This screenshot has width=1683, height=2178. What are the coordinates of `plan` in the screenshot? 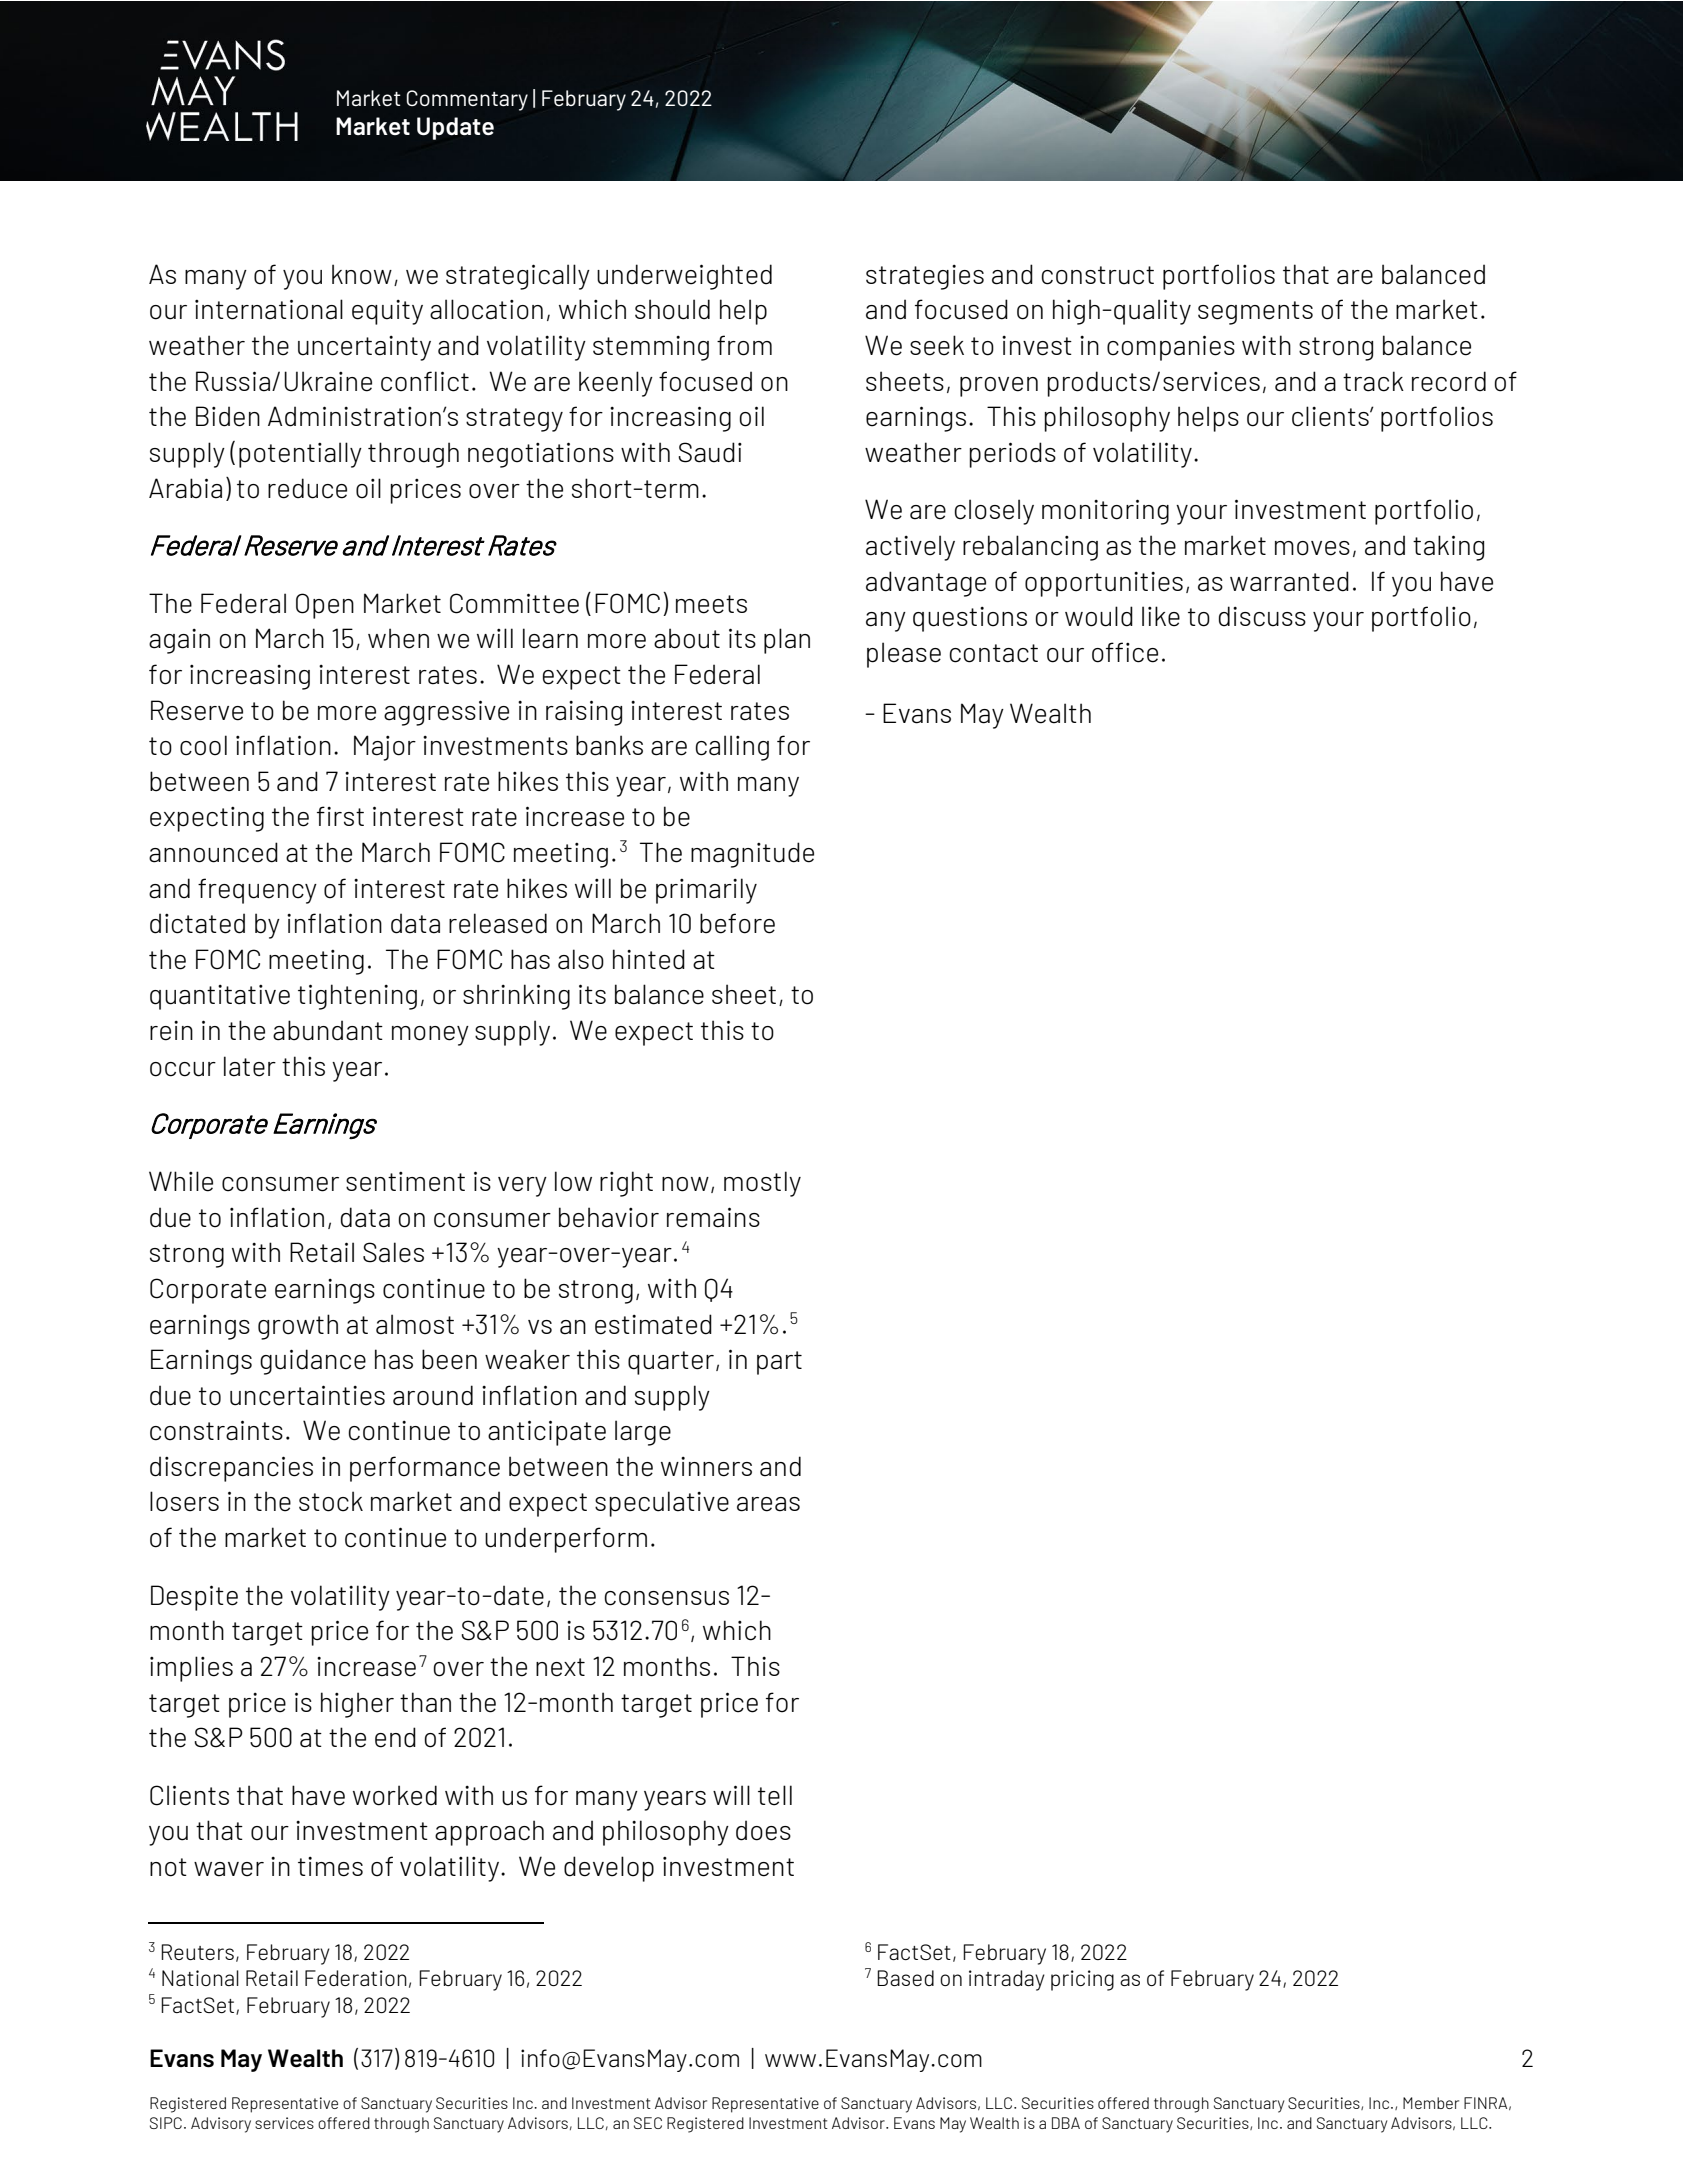 It's located at (787, 641).
